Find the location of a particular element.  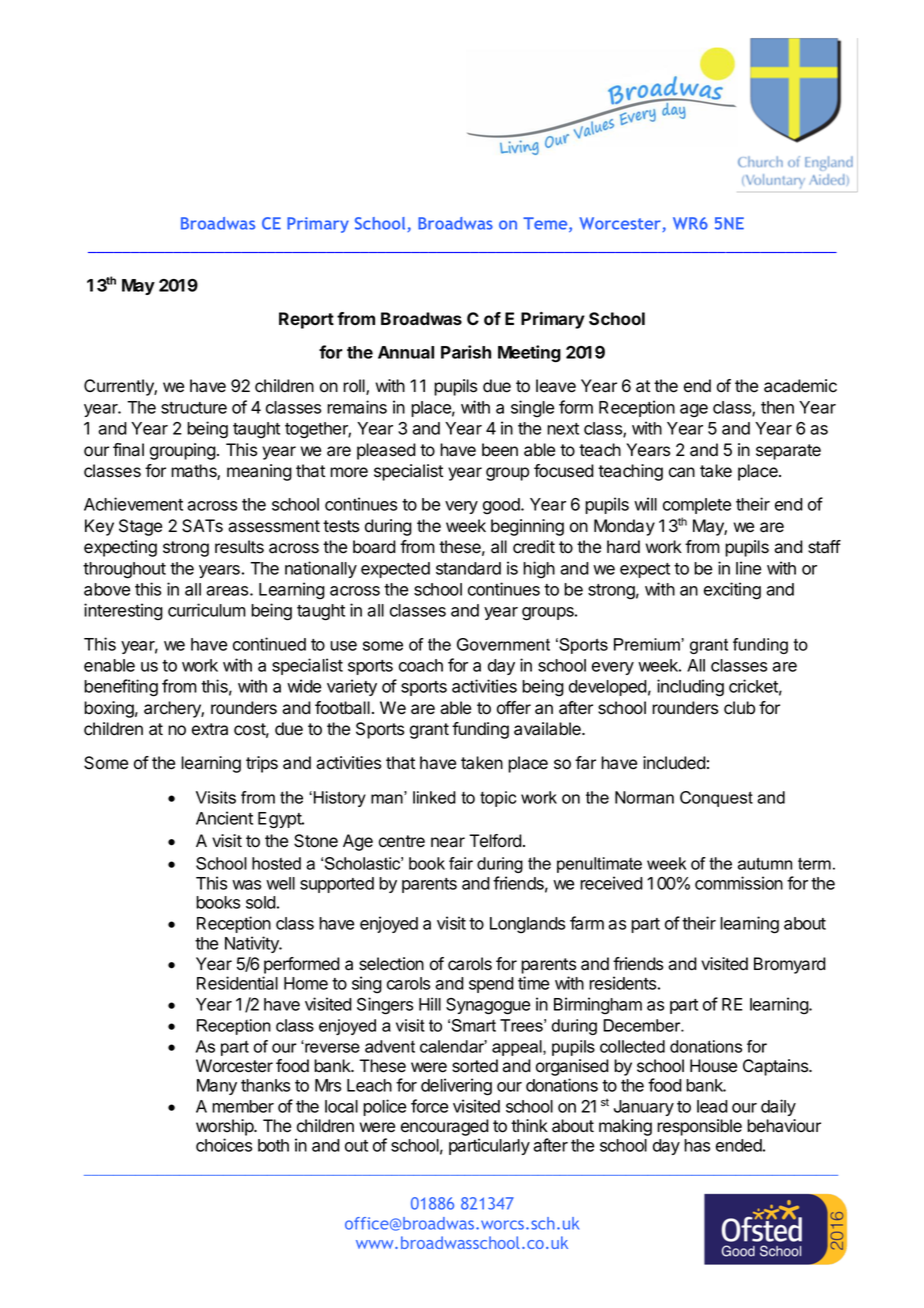

academic is located at coordinates (800, 386).
